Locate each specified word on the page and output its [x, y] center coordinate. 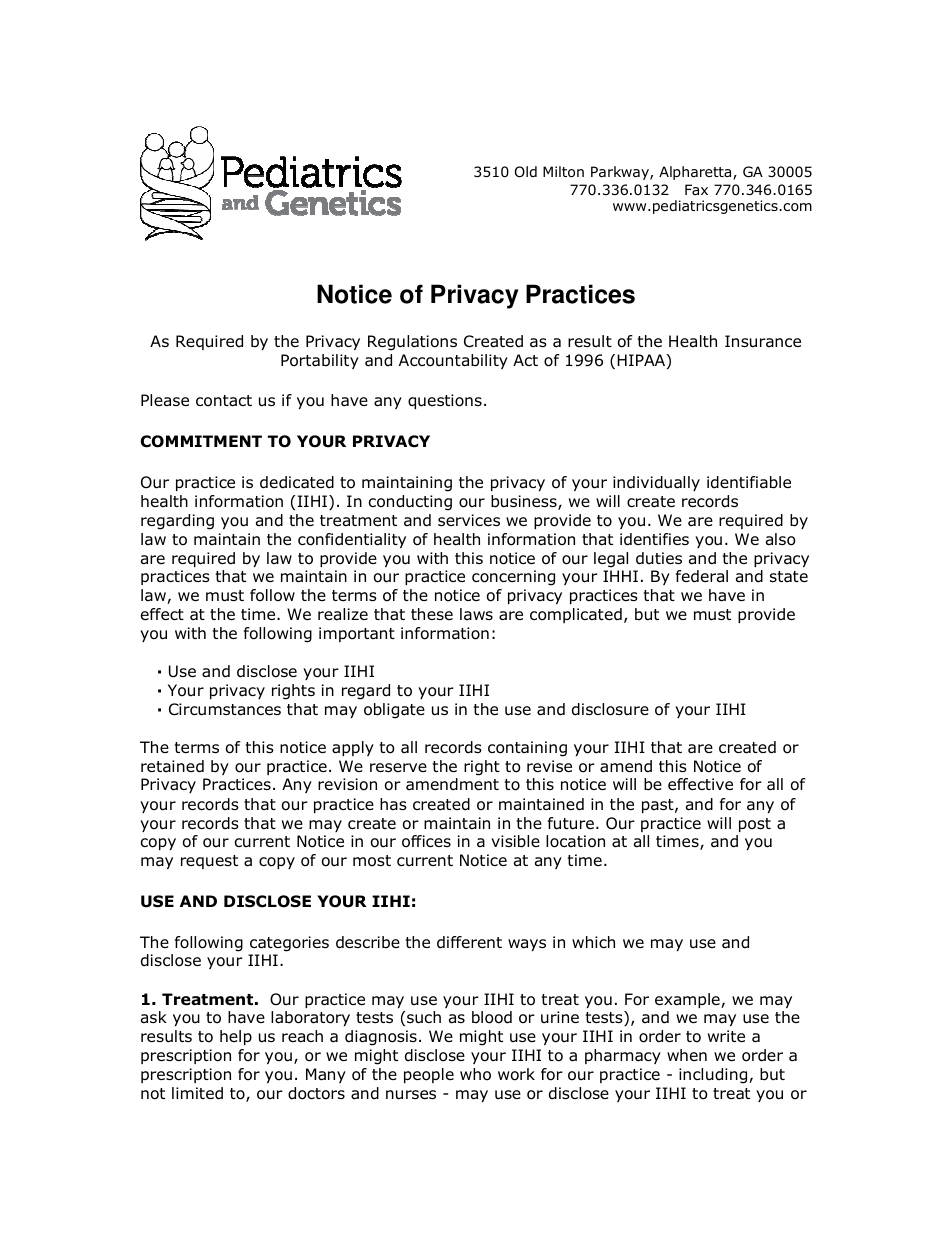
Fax [696, 189]
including [714, 1076]
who [475, 1074]
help [236, 1037]
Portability [320, 361]
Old [526, 172]
